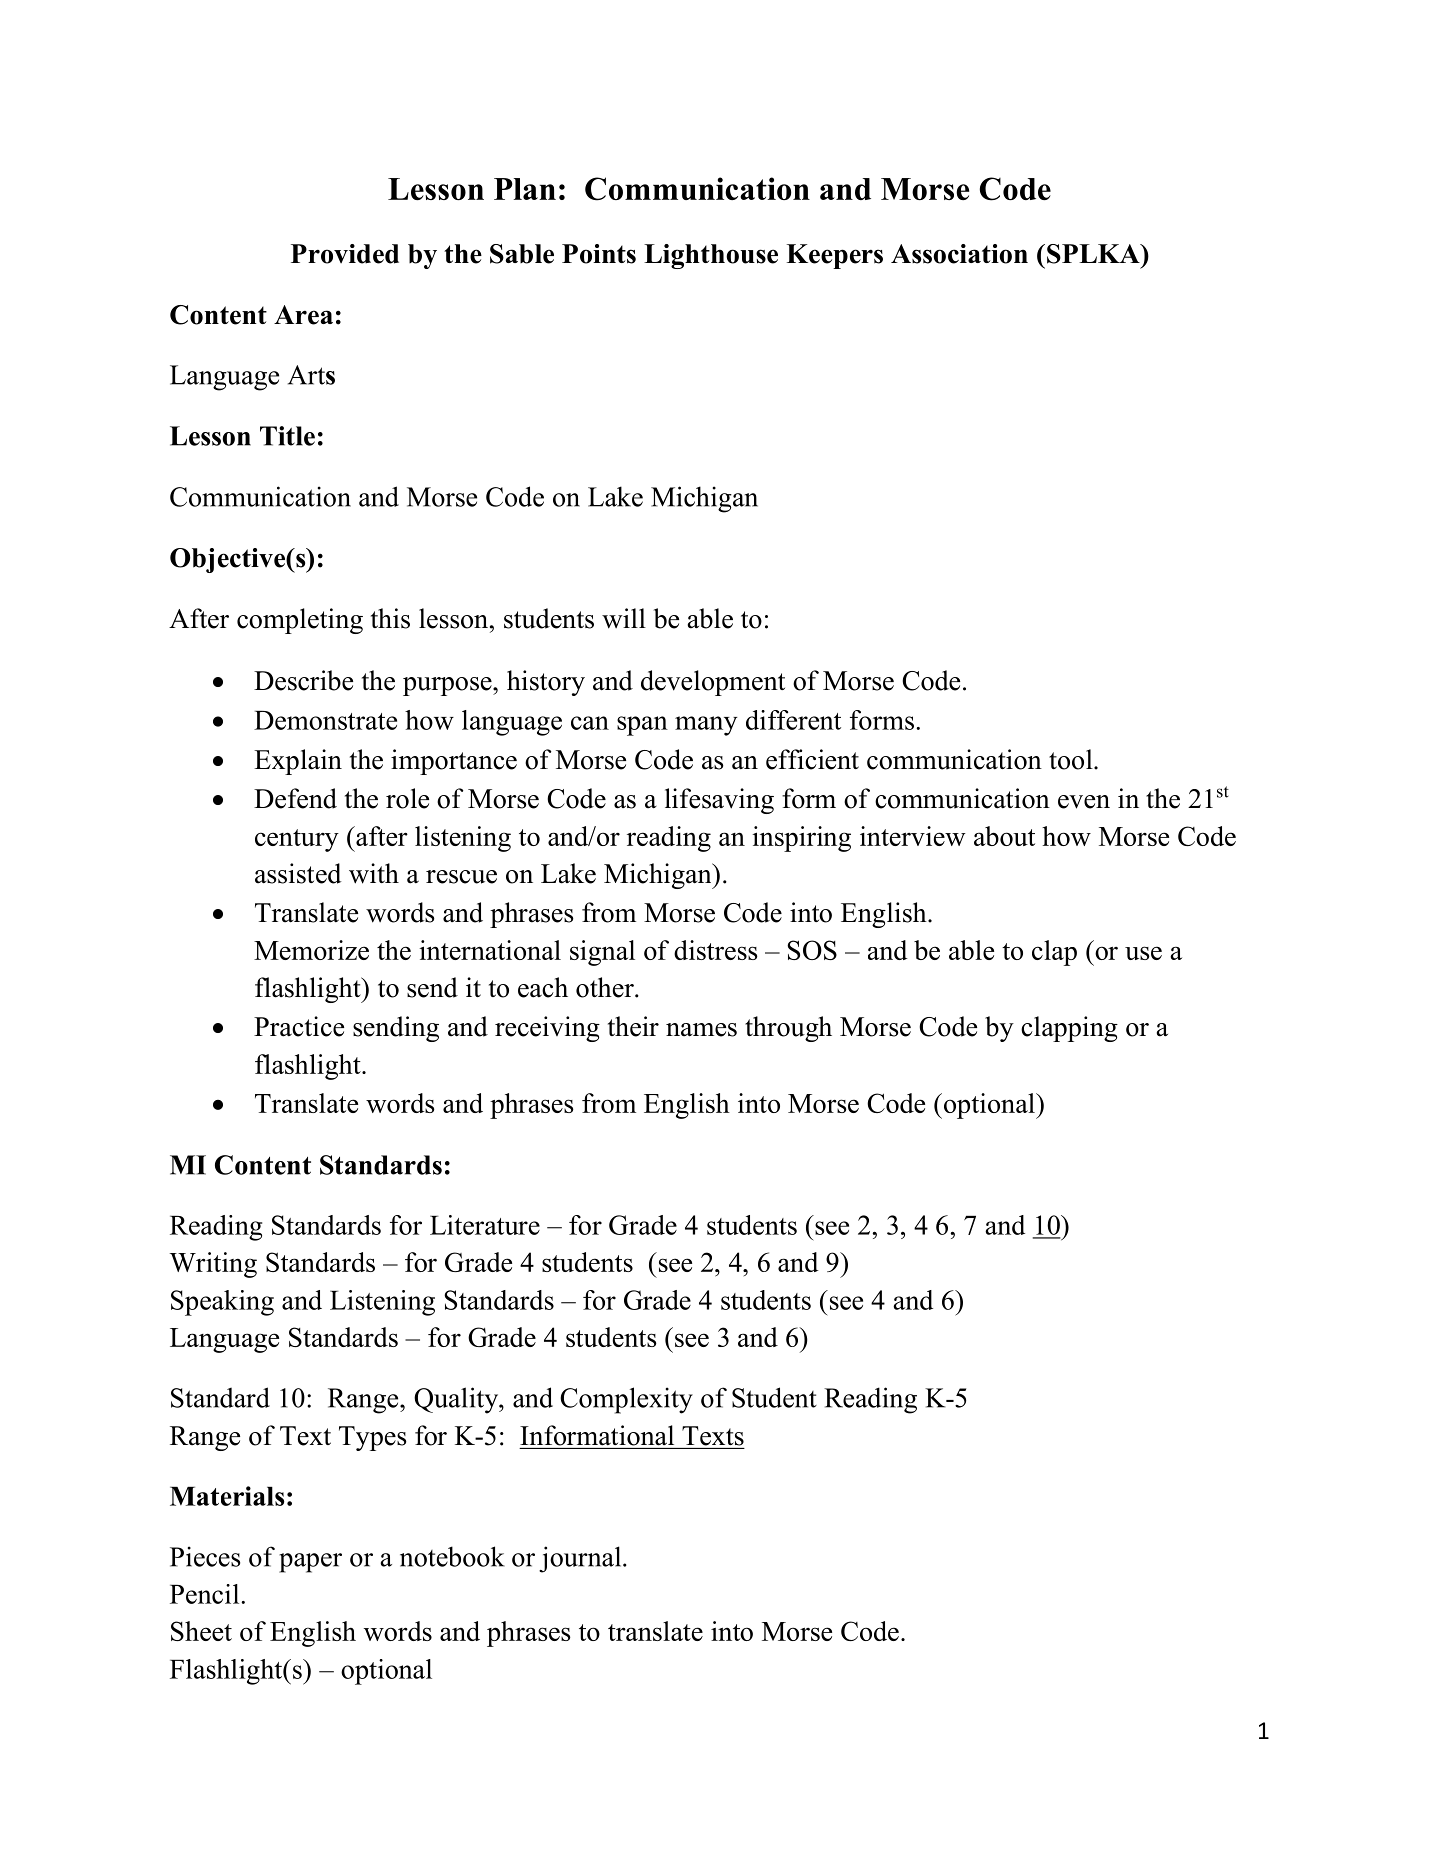 The image size is (1439, 1862). What do you see at coordinates (298, 873) in the screenshot?
I see `assisted` at bounding box center [298, 873].
